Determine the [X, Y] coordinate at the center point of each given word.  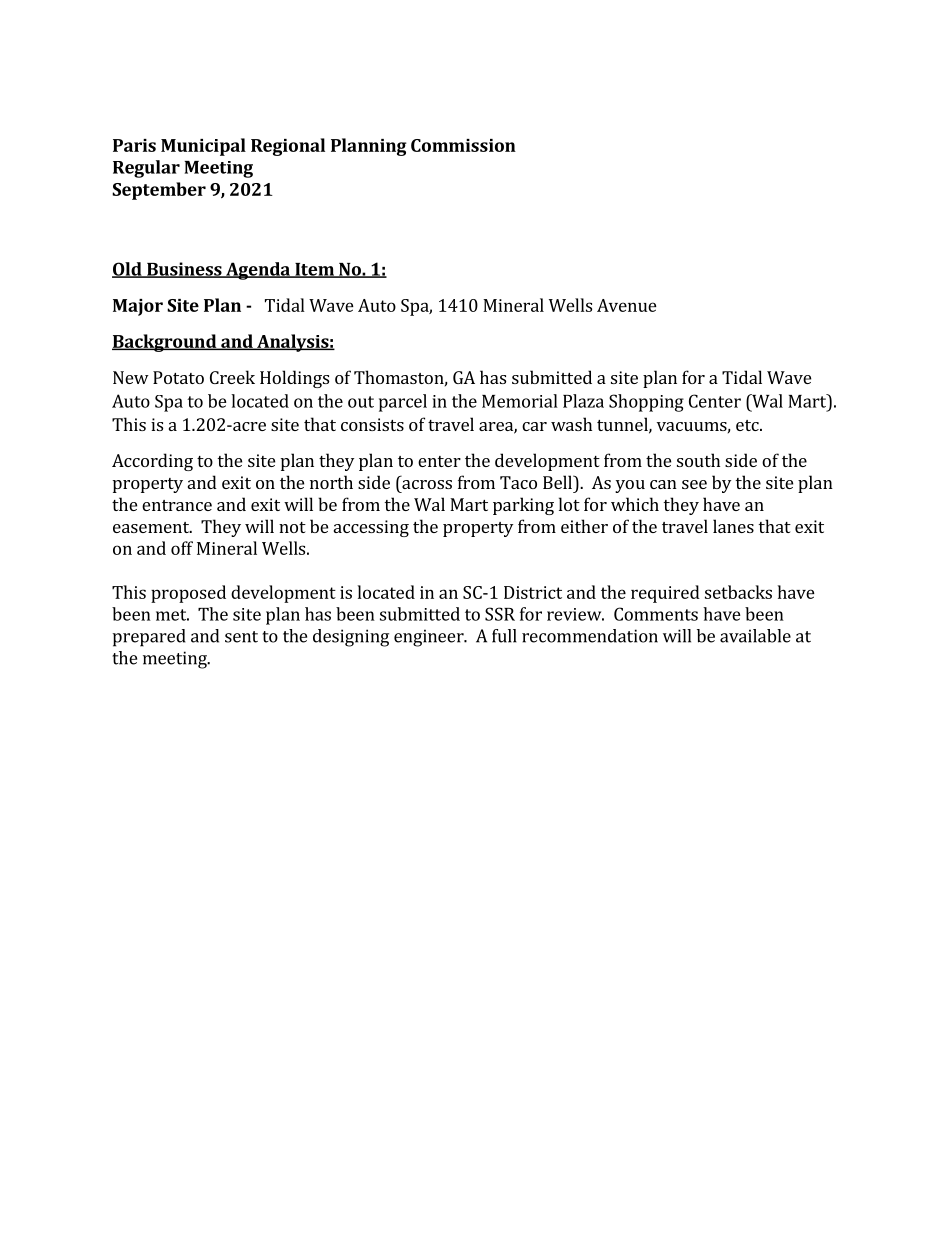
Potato [178, 377]
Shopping [646, 403]
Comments [656, 614]
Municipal [203, 147]
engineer [430, 638]
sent [241, 637]
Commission [463, 145]
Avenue [627, 305]
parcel [403, 403]
